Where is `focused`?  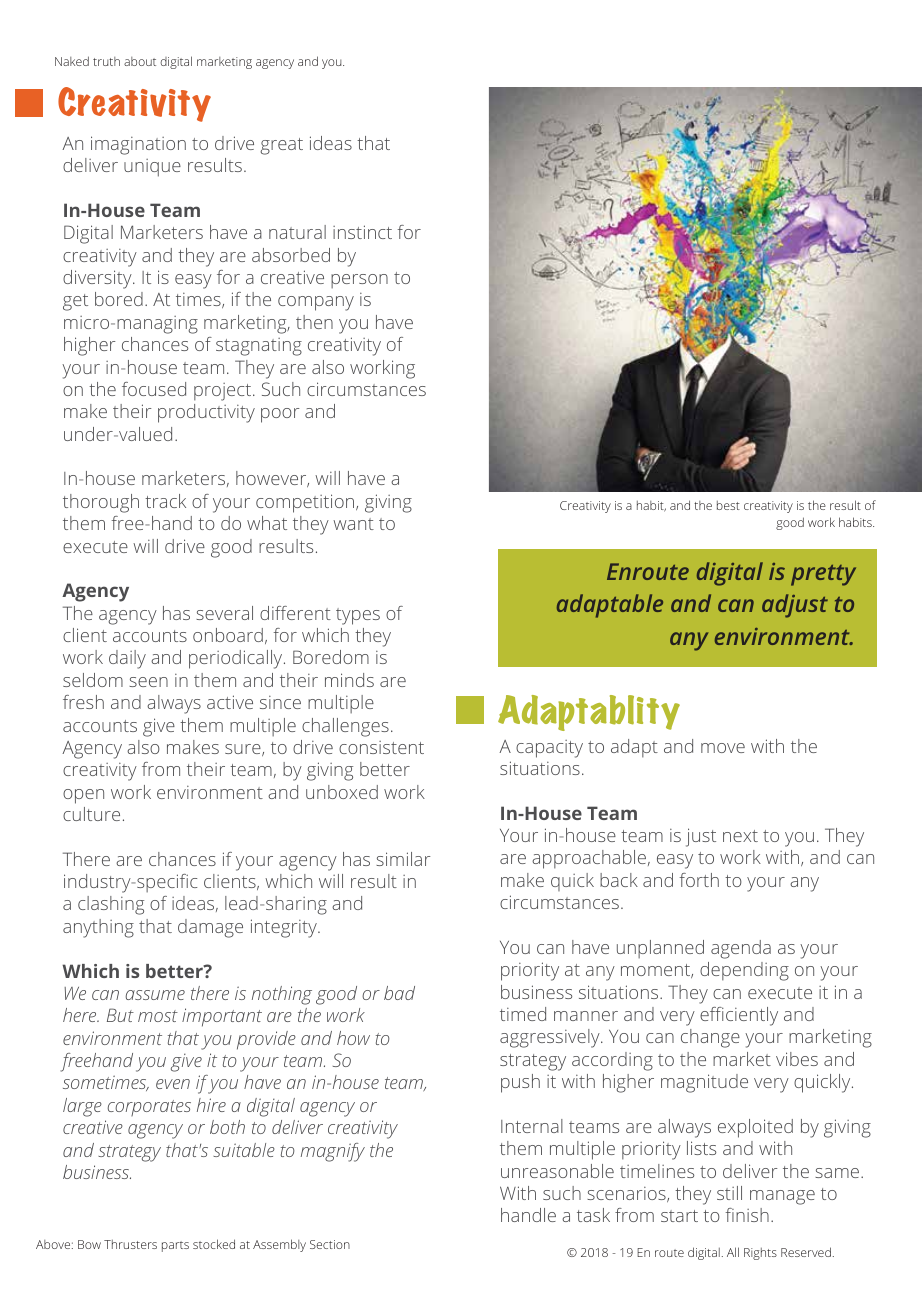
focused is located at coordinates (154, 389).
